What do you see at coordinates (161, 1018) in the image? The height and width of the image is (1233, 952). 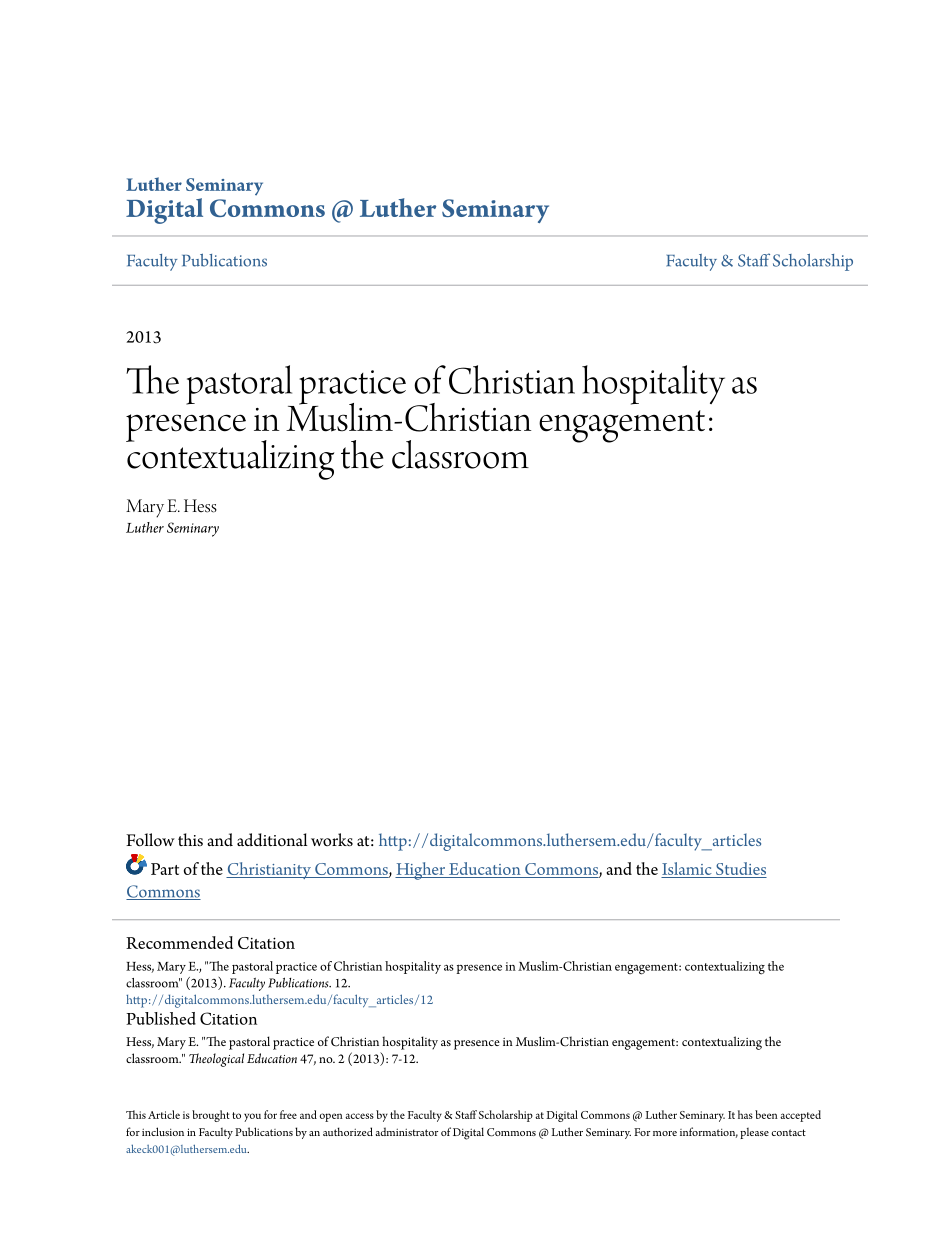 I see `Published` at bounding box center [161, 1018].
